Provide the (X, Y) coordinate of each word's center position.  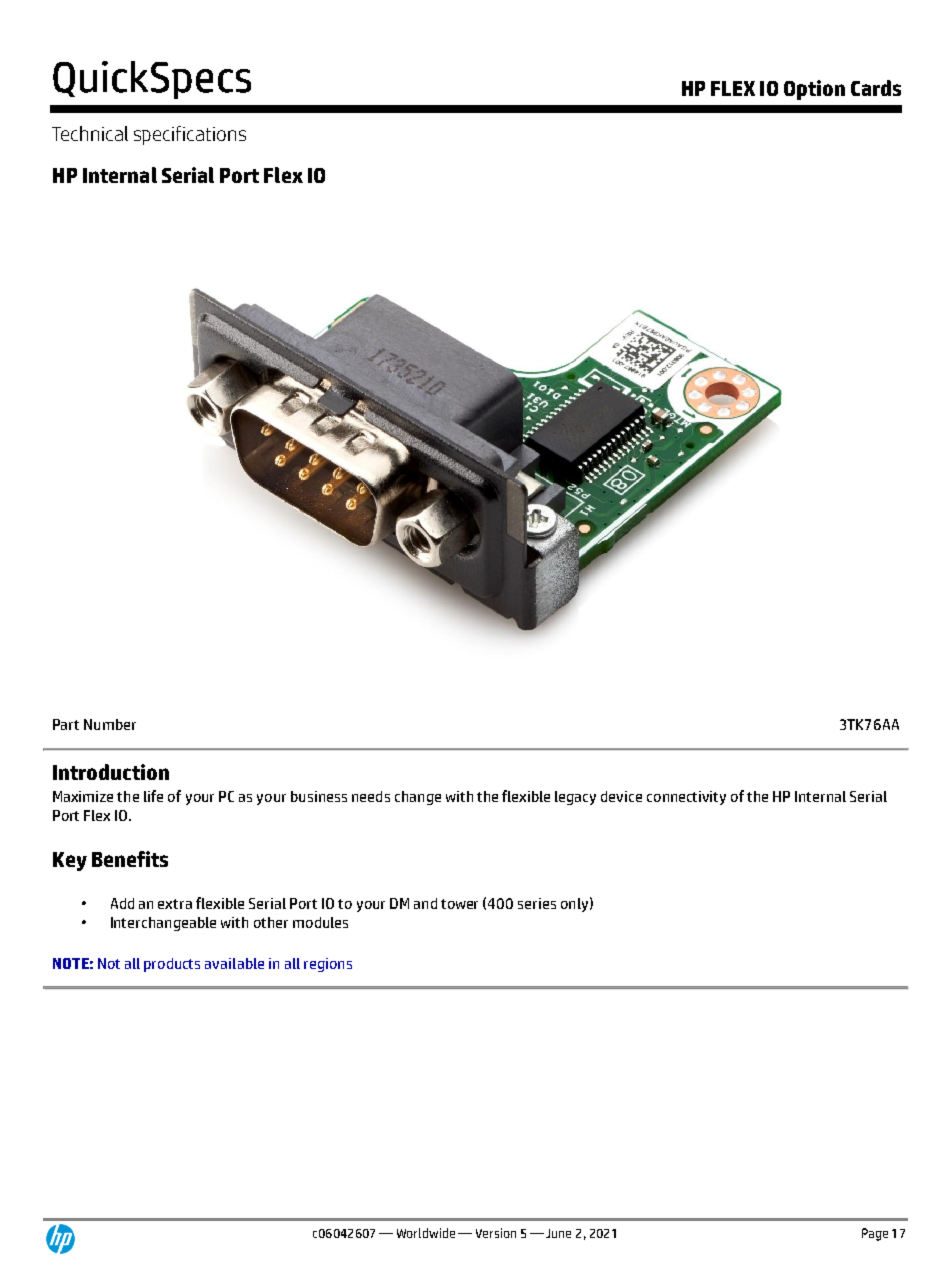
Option (814, 90)
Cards (876, 88)
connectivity (686, 798)
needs (371, 796)
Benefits (130, 859)
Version (496, 1233)
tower (459, 904)
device (621, 796)
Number (110, 724)
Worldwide (426, 1233)
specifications (190, 135)
